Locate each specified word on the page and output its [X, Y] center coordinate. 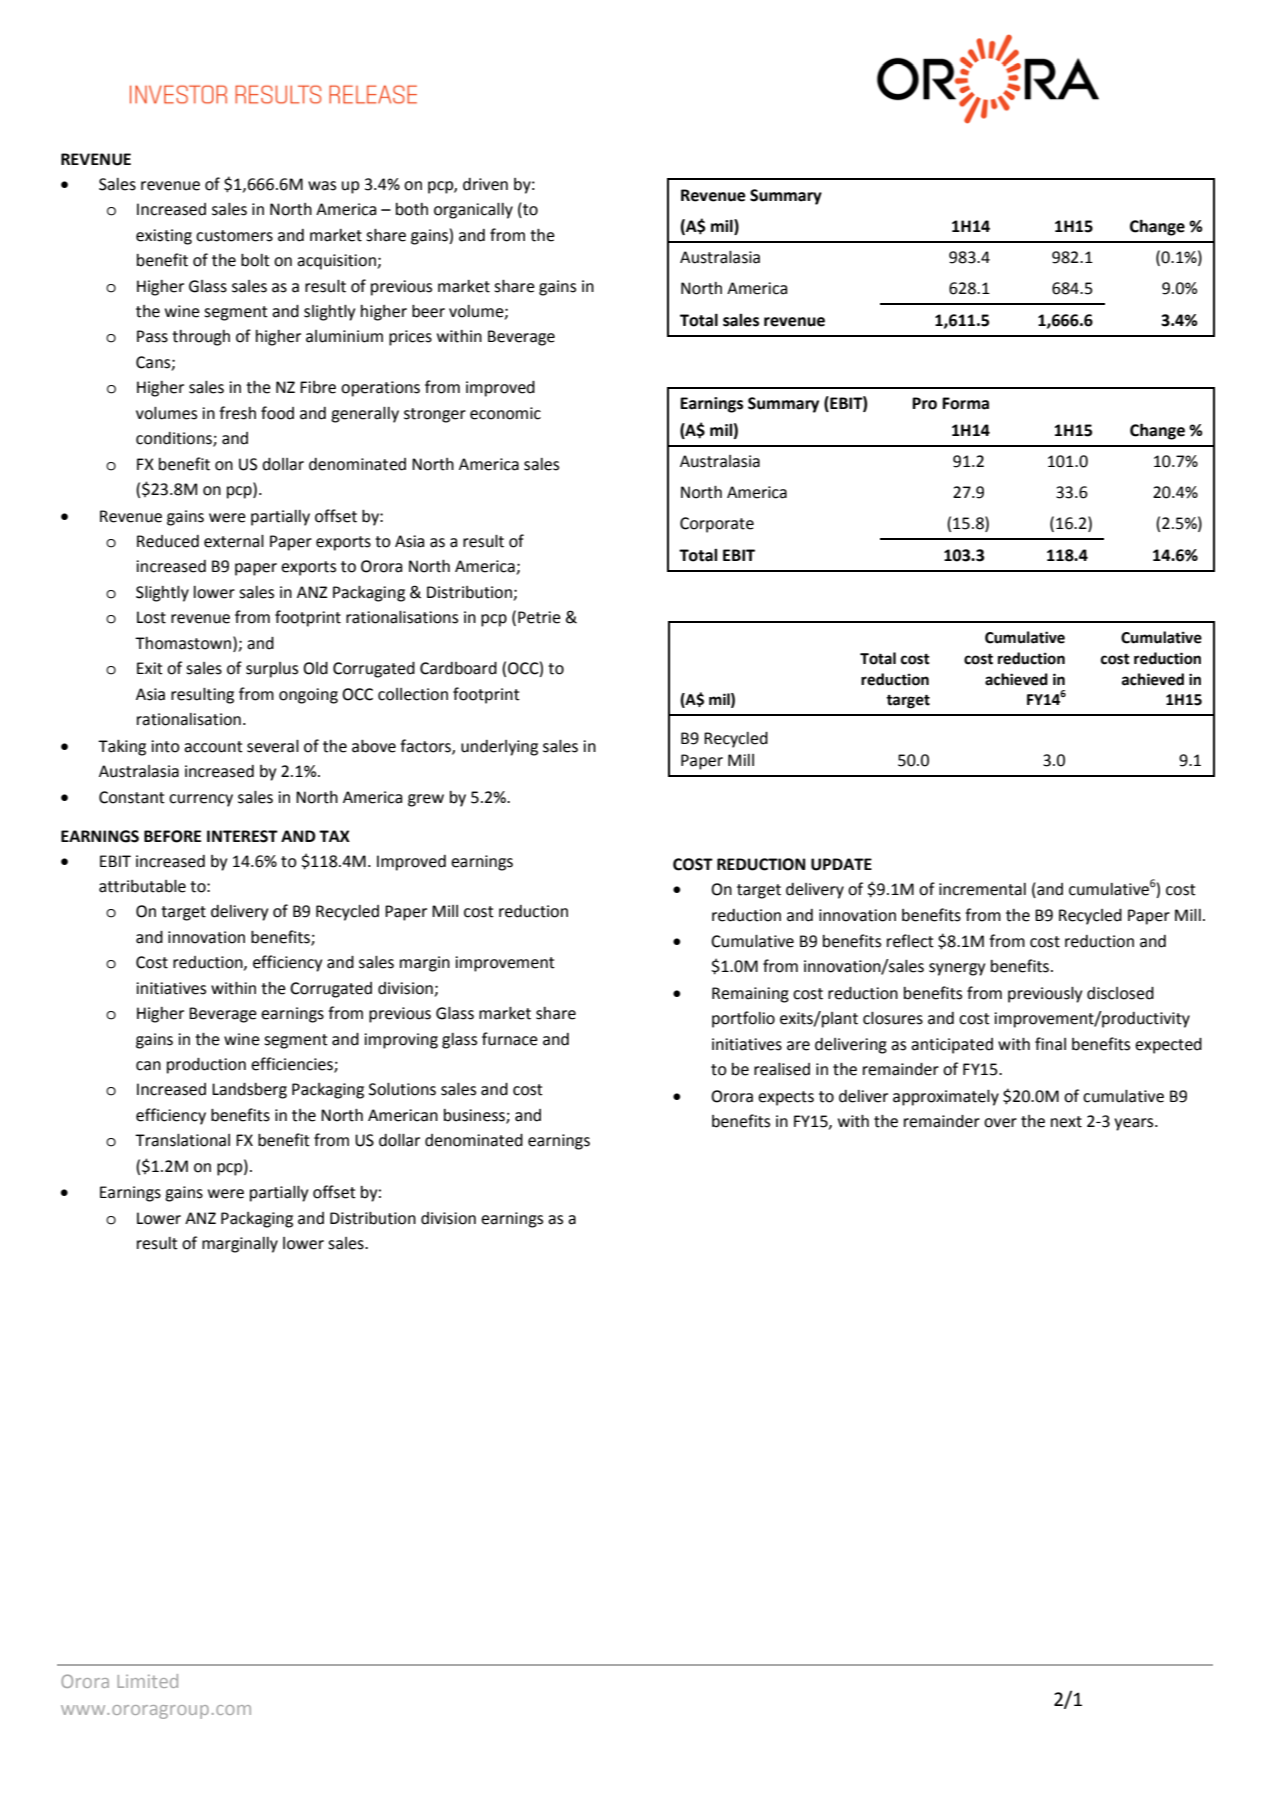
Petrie [539, 617]
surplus [272, 670]
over [1000, 1123]
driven [485, 184]
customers [234, 236]
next [1066, 1122]
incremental [982, 889]
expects [786, 1098]
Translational [182, 1140]
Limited [147, 1681]
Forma [965, 403]
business [475, 1116]
